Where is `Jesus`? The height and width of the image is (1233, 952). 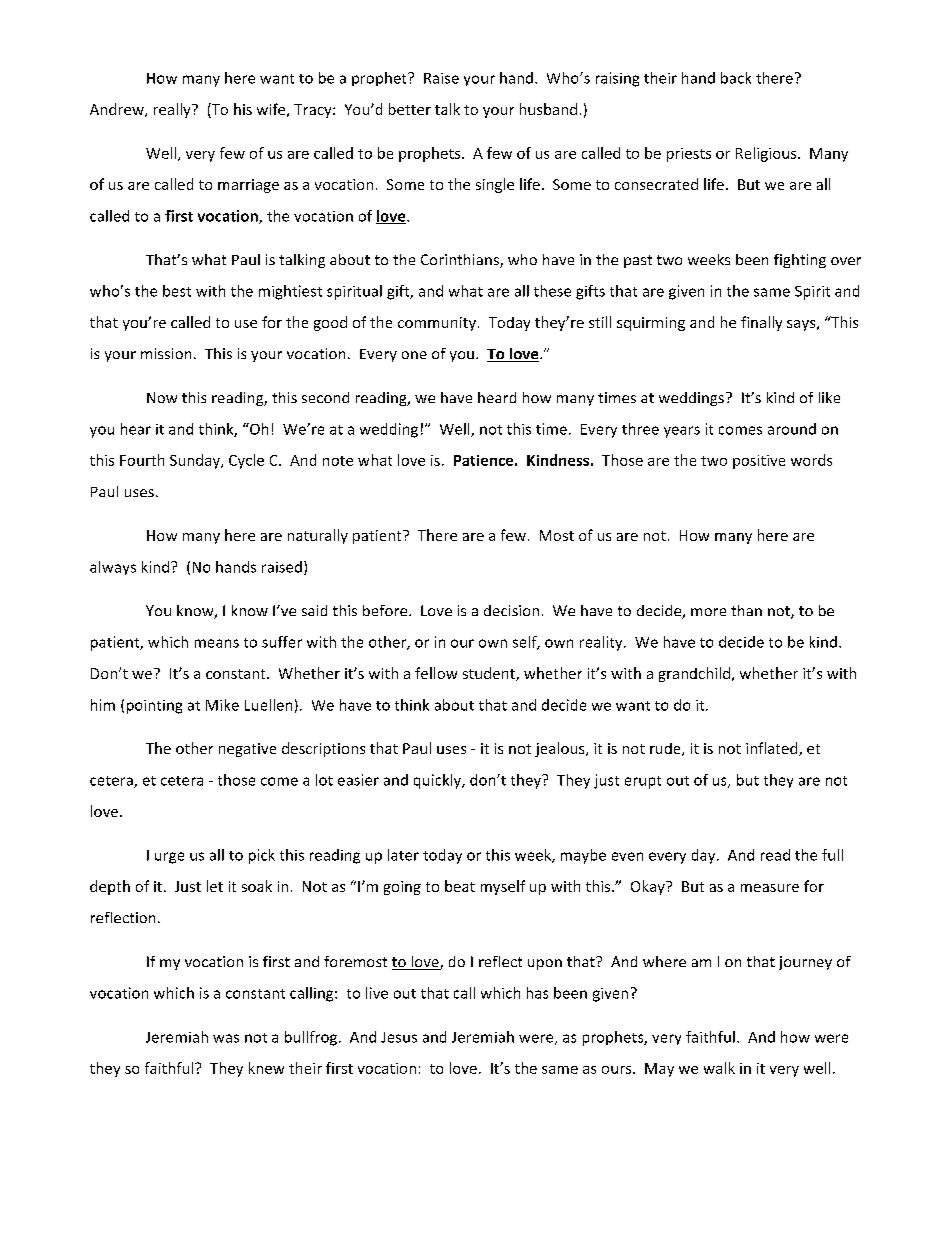 Jesus is located at coordinates (399, 1037).
